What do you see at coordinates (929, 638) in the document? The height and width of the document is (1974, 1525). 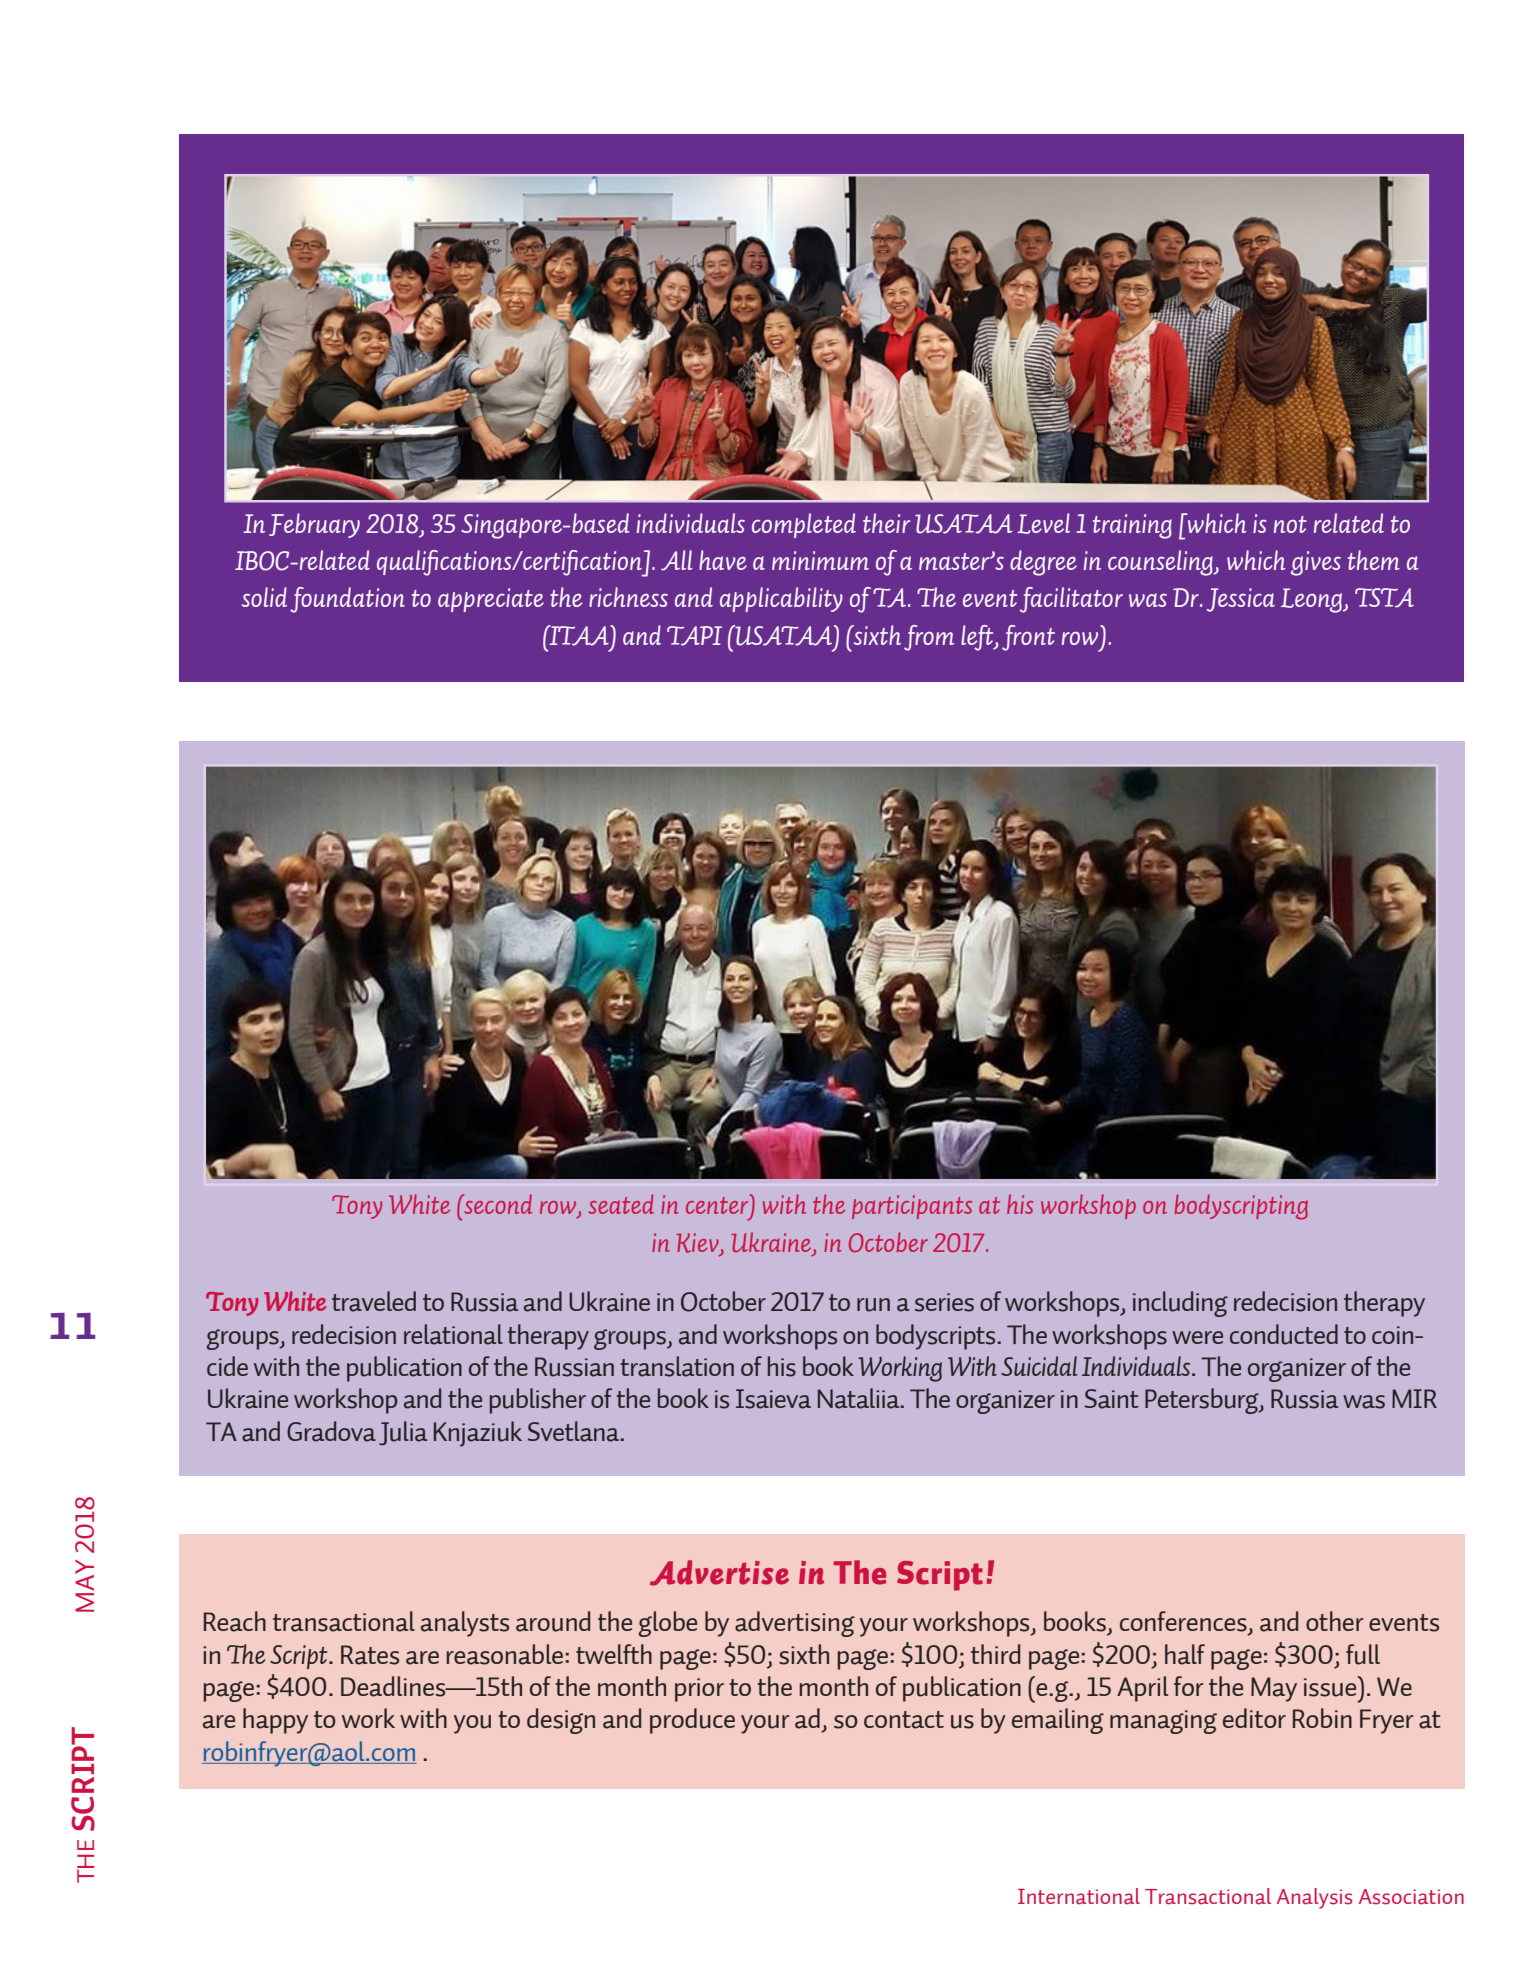 I see `from` at bounding box center [929, 638].
